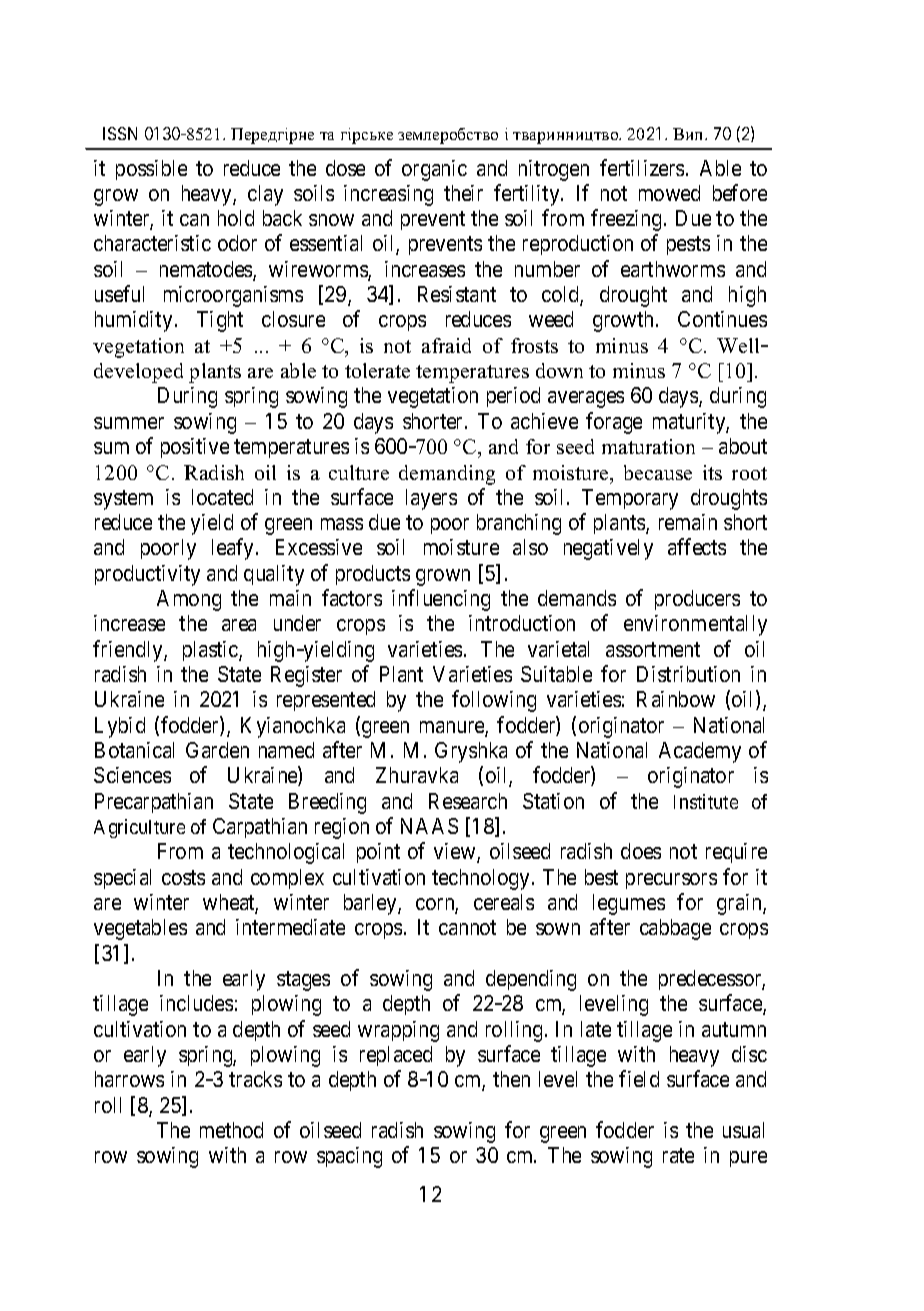  Describe the element at coordinates (706, 801) in the page. I see `Institute` at that location.
